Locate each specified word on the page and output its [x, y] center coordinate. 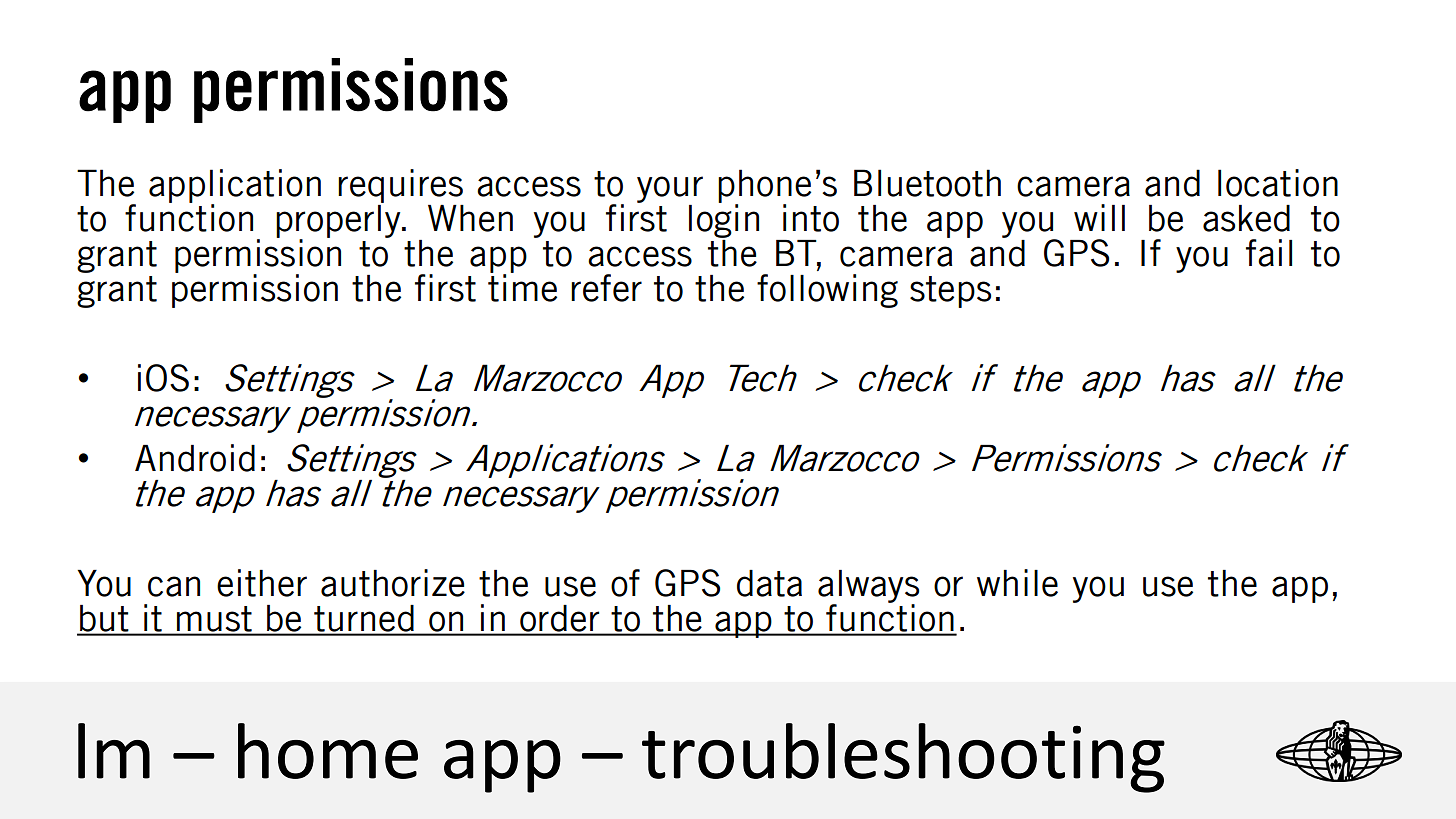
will [1099, 217]
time [522, 287]
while [1017, 583]
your [670, 189]
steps [950, 292]
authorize [393, 583]
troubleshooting [903, 758]
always [868, 588]
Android [195, 458]
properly [339, 221]
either [262, 583]
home [328, 751]
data [769, 583]
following [827, 291]
